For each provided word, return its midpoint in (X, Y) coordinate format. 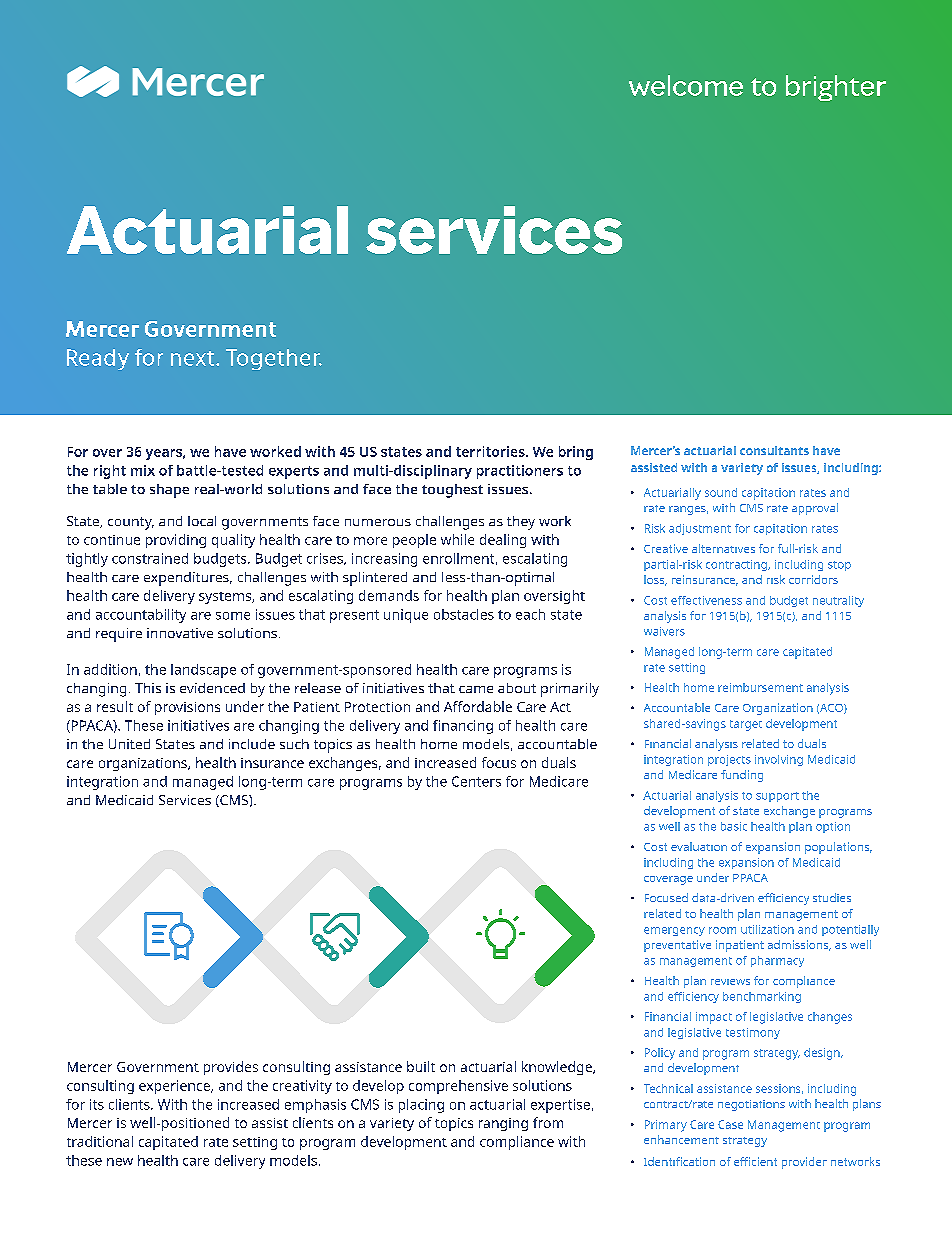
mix (143, 470)
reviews (730, 982)
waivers (664, 631)
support (777, 797)
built (421, 1066)
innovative (180, 633)
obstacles (464, 614)
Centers (476, 781)
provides (231, 1068)
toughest (452, 491)
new (120, 1162)
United (129, 744)
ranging (503, 1124)
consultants (774, 450)
